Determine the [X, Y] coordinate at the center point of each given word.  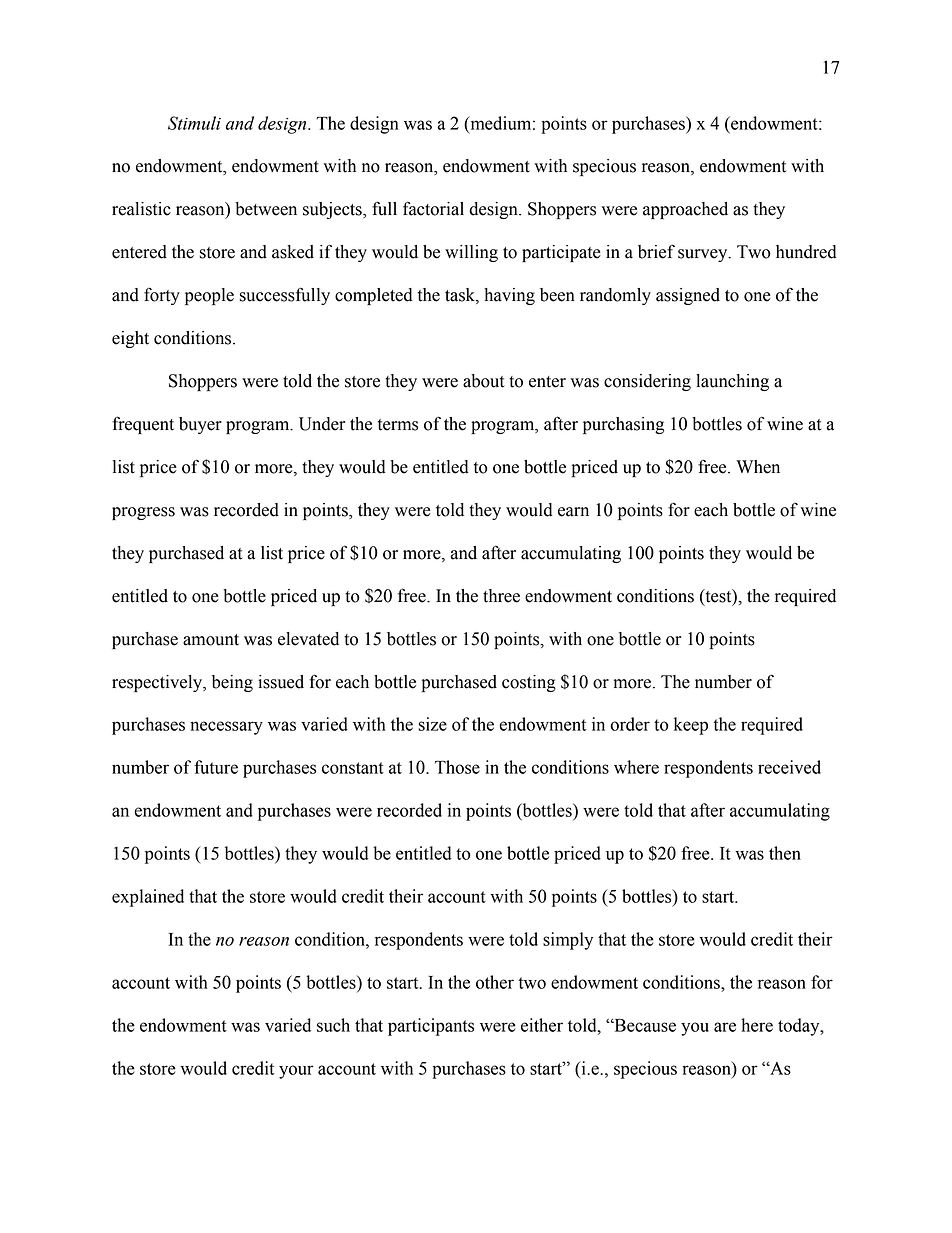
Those [457, 767]
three [501, 596]
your [296, 1072]
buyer [200, 425]
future [216, 767]
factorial [433, 208]
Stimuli [194, 123]
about [484, 381]
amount [211, 640]
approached [685, 210]
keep [691, 726]
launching [732, 382]
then [785, 853]
